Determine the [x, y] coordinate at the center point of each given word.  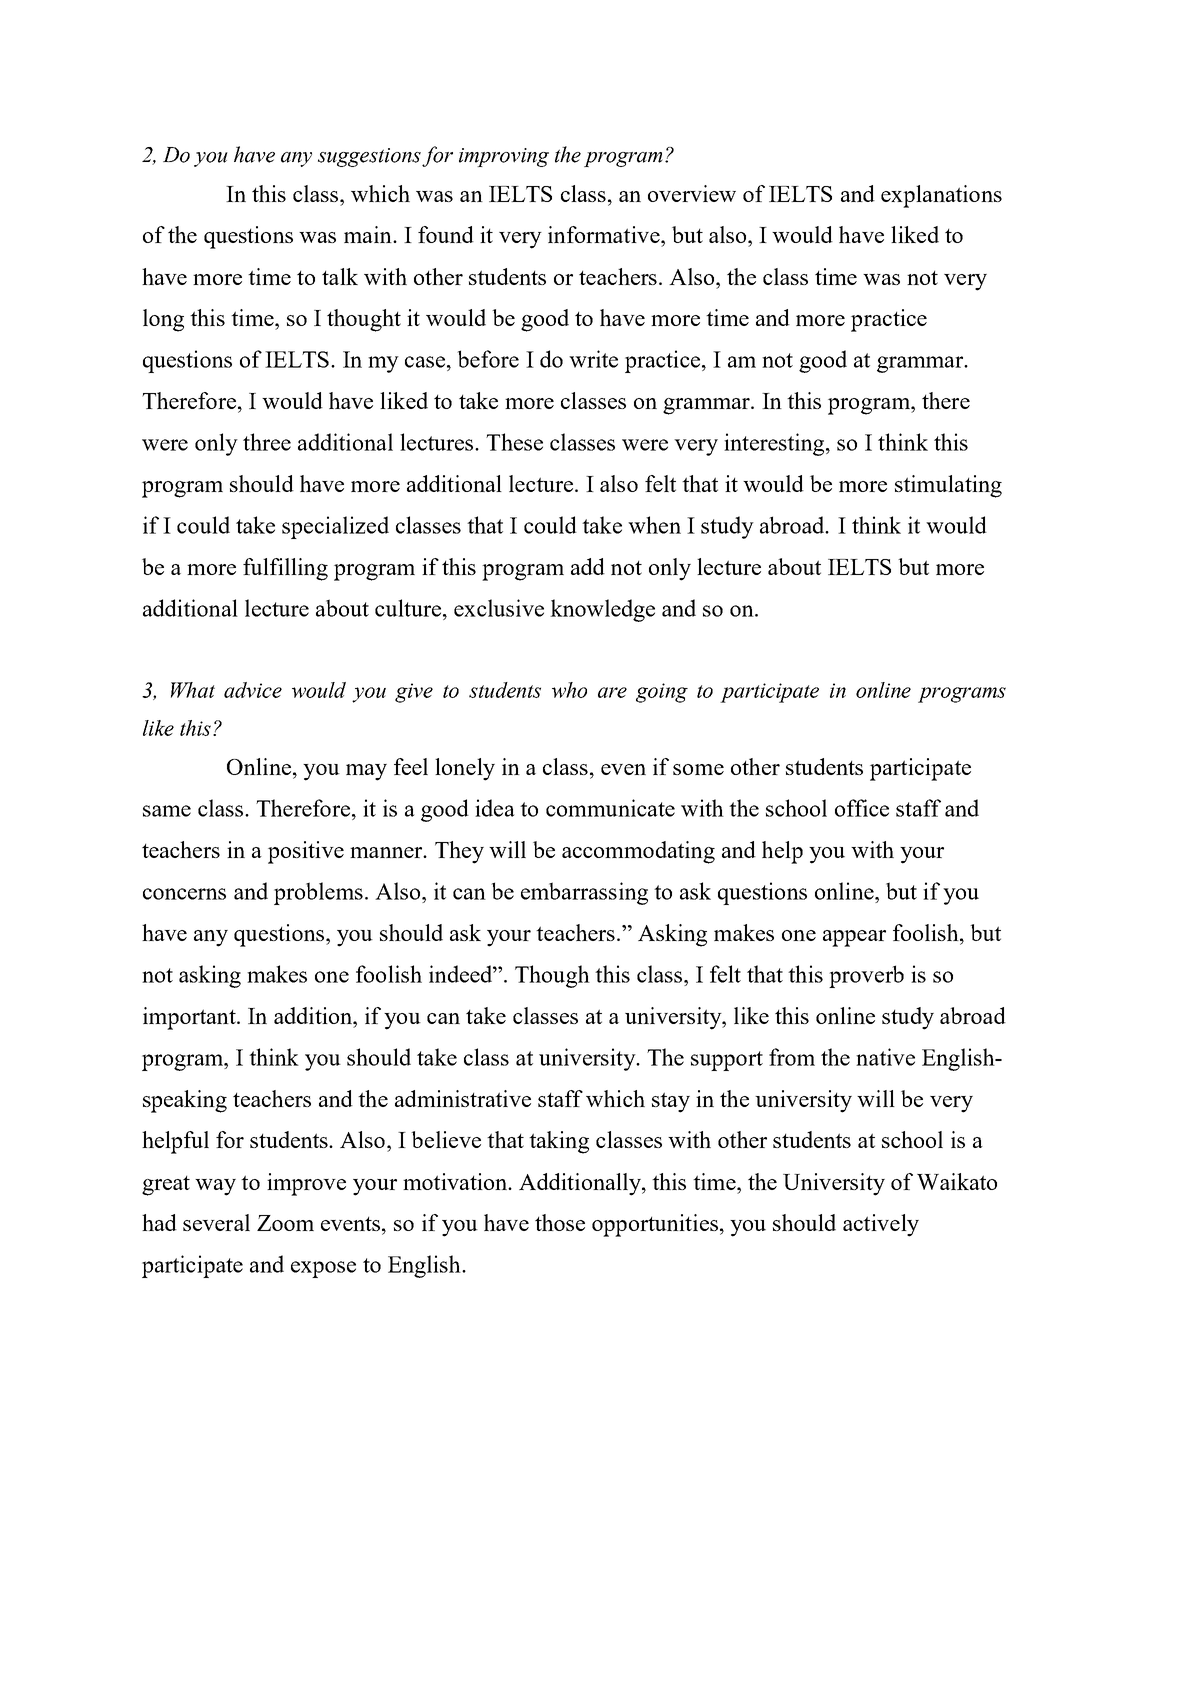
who [569, 690]
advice [253, 690]
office [862, 808]
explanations [941, 196]
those [560, 1222]
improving [504, 157]
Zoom [285, 1223]
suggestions [369, 157]
